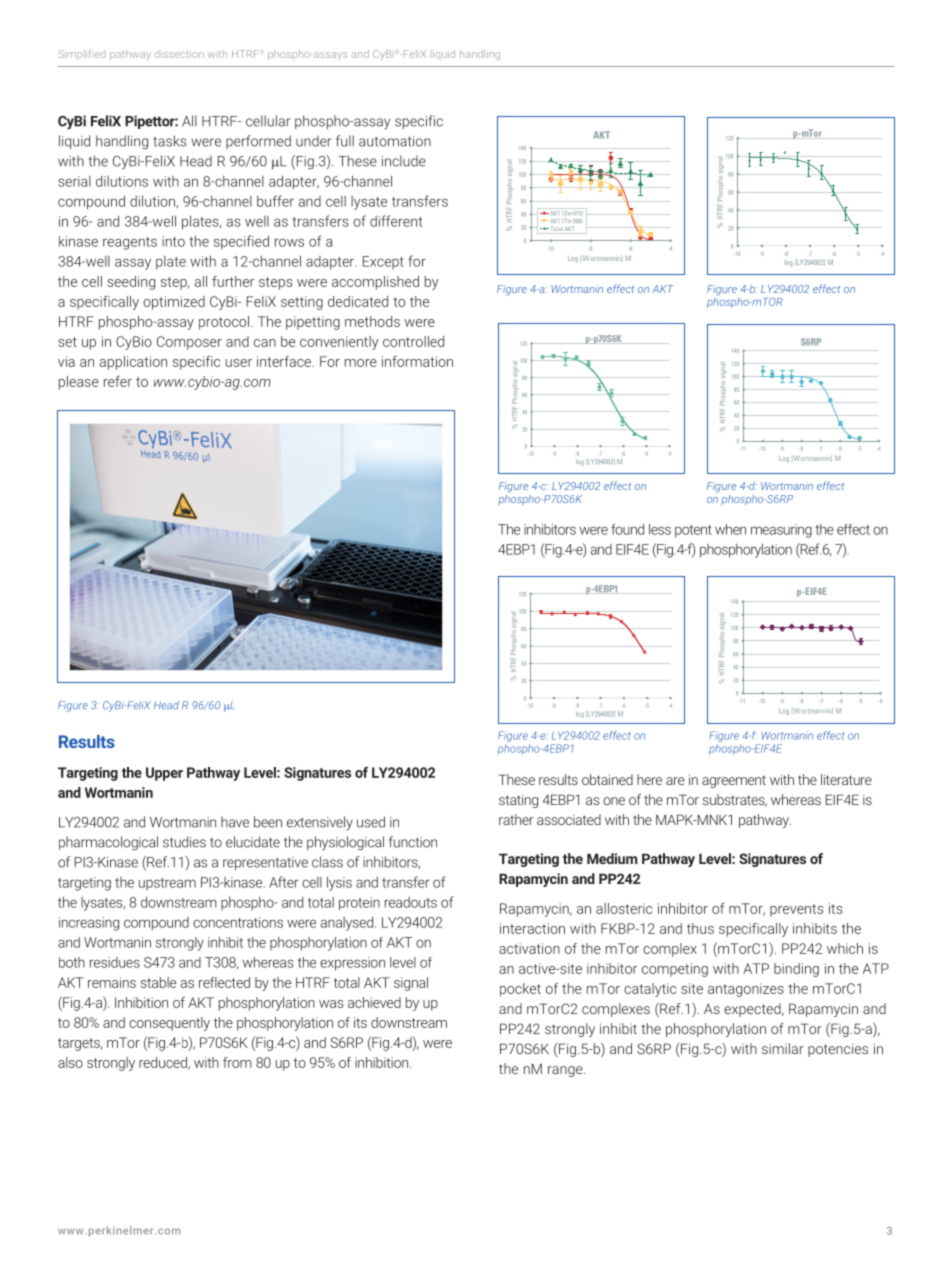 The image size is (952, 1270). I want to click on substrates, so click(735, 800).
